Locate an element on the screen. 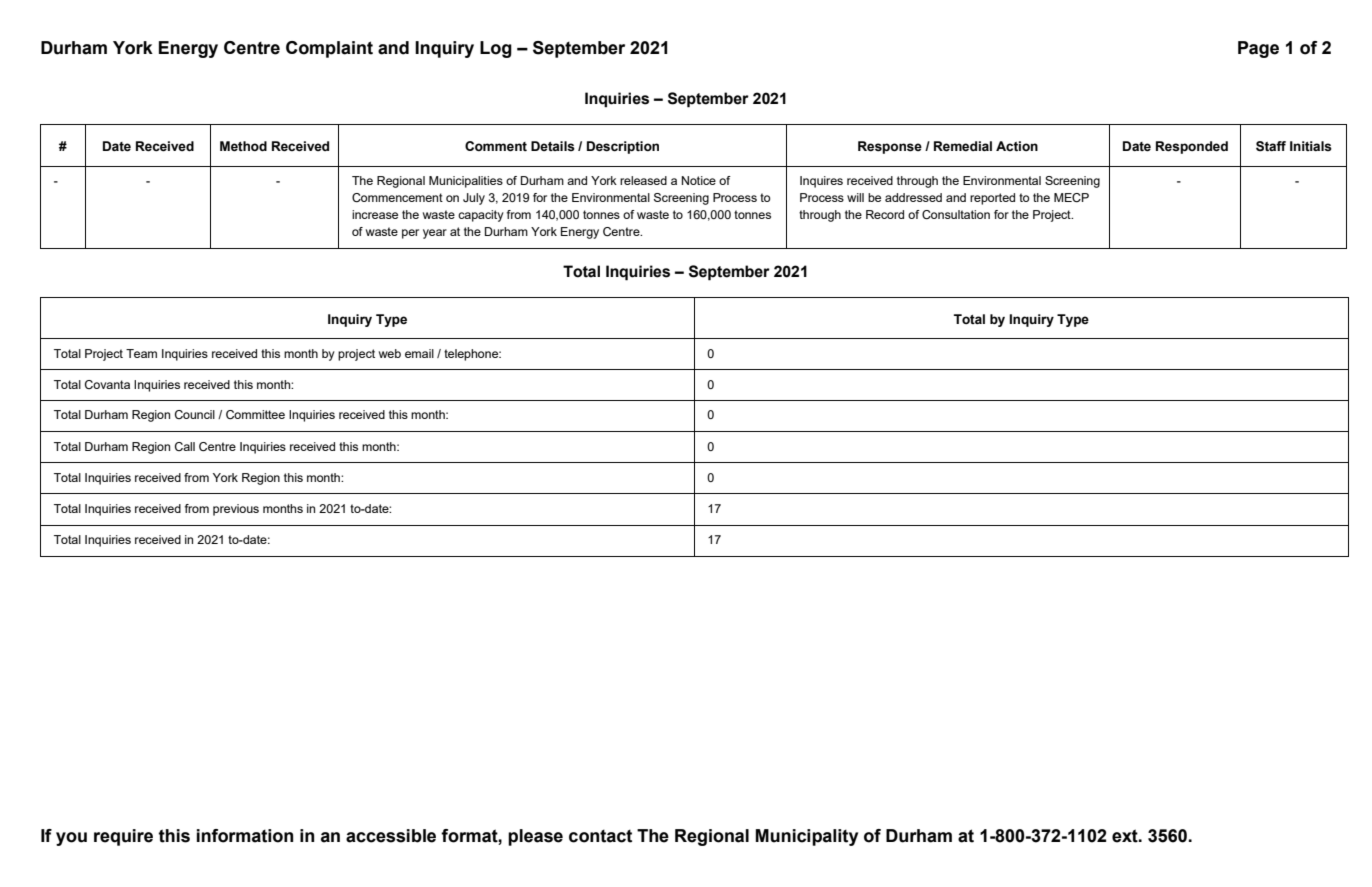 The image size is (1372, 887). Complaint is located at coordinates (329, 49).
